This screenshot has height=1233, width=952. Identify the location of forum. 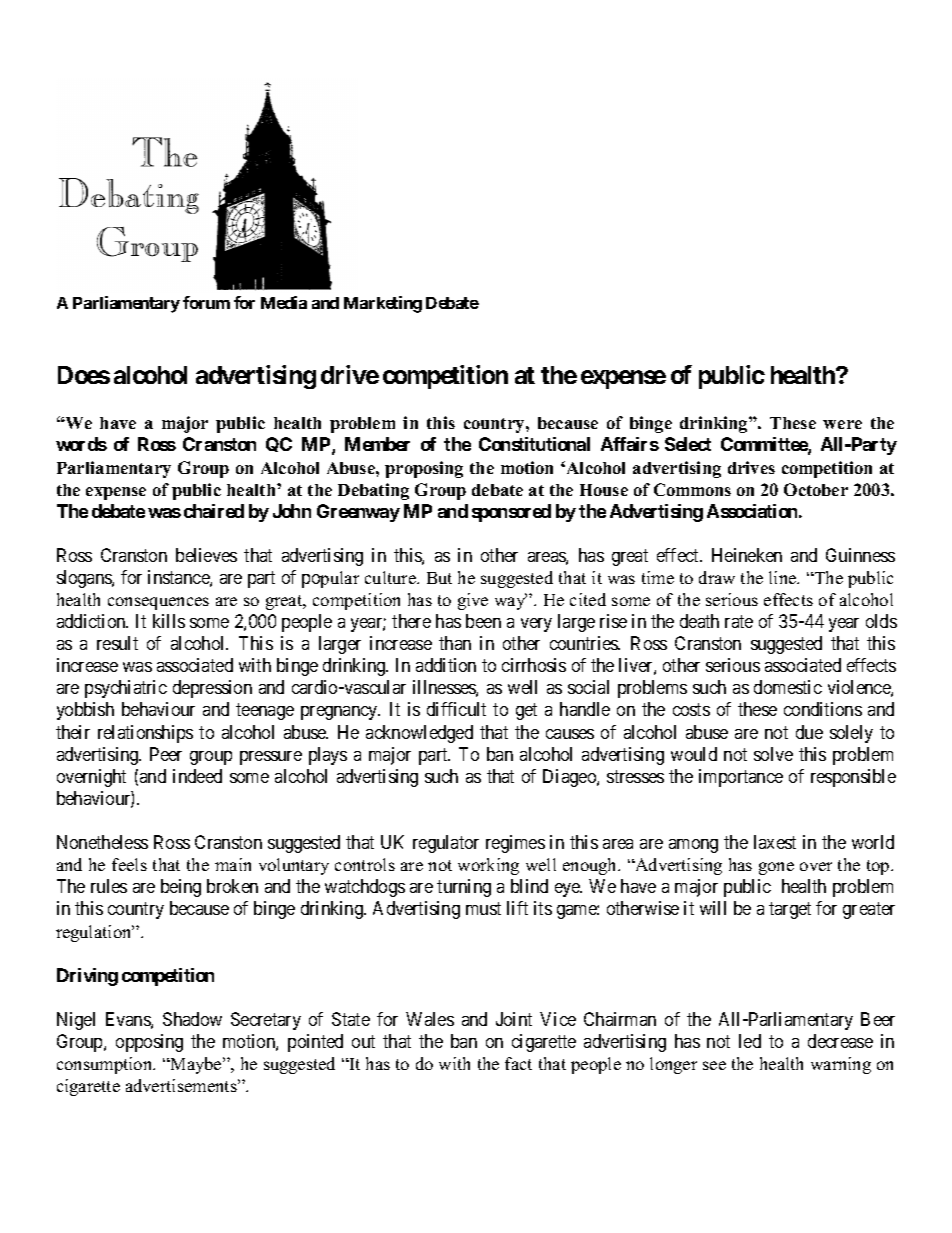
(206, 302).
